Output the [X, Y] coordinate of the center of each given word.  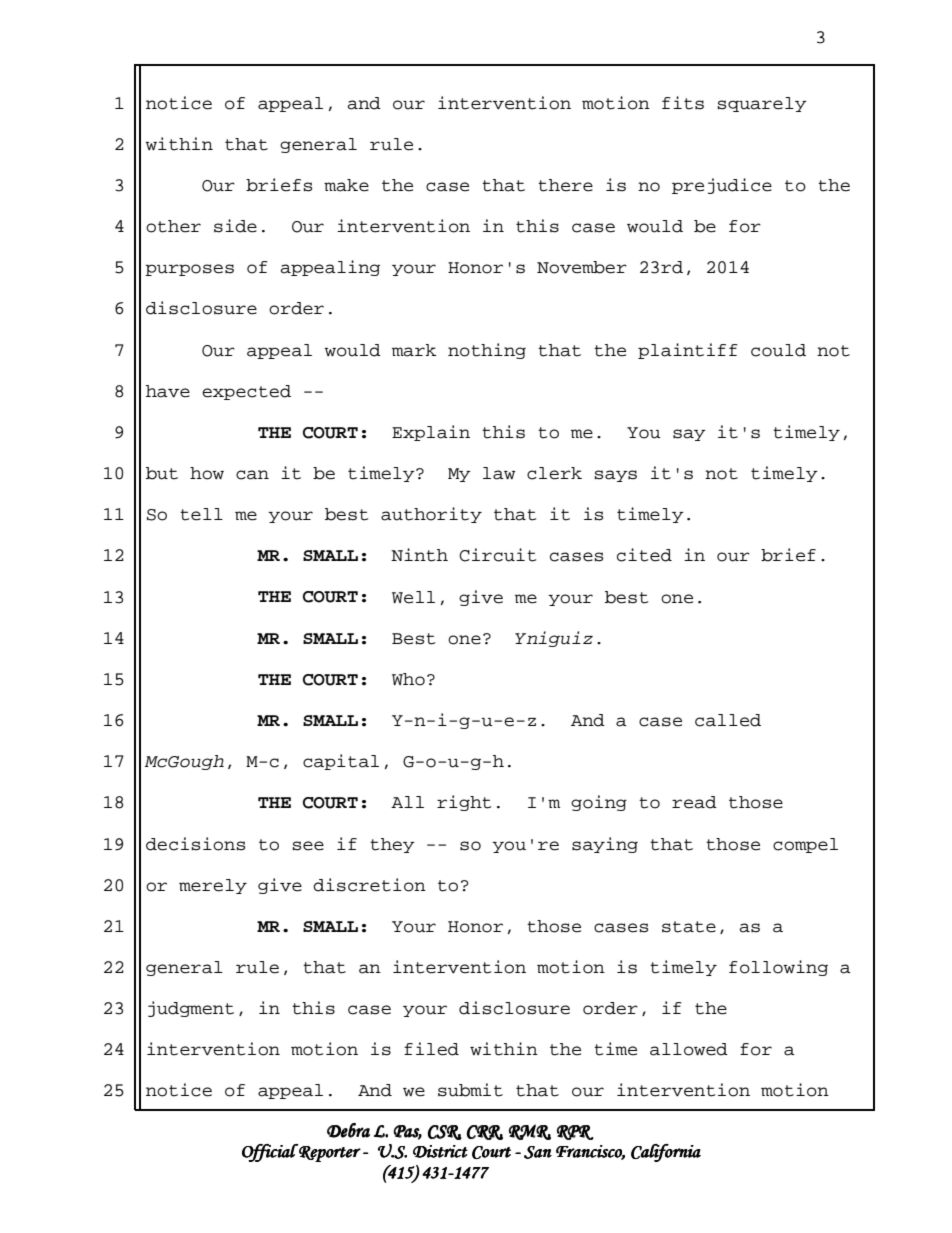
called [728, 720]
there [565, 185]
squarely [762, 104]
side [235, 226]
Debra [348, 1130]
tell [201, 514]
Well [413, 597]
